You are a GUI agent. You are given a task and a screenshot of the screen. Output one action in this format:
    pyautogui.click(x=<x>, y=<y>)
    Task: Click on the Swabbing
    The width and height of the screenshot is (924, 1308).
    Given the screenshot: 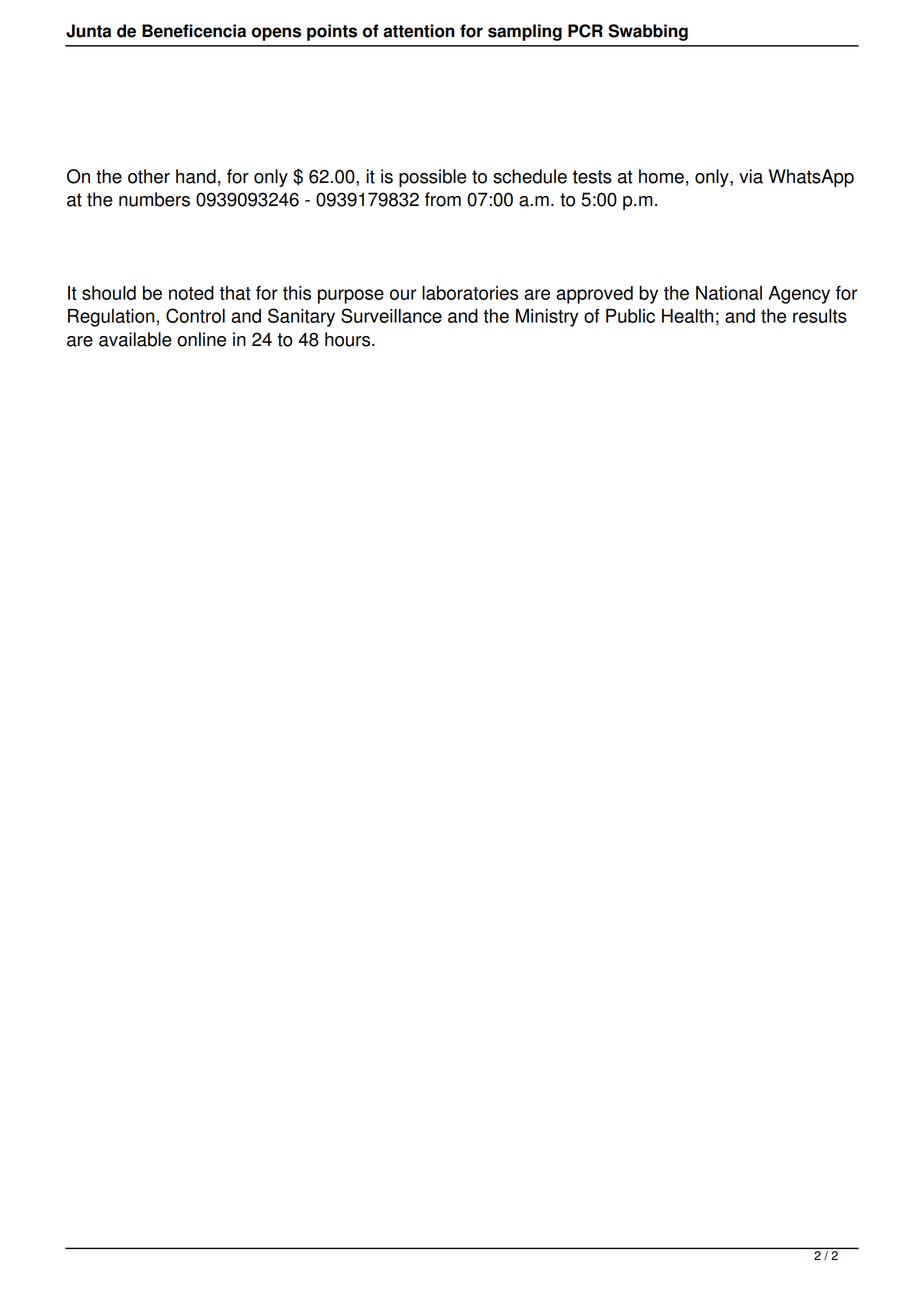 What is the action you would take?
    pyautogui.click(x=648, y=32)
